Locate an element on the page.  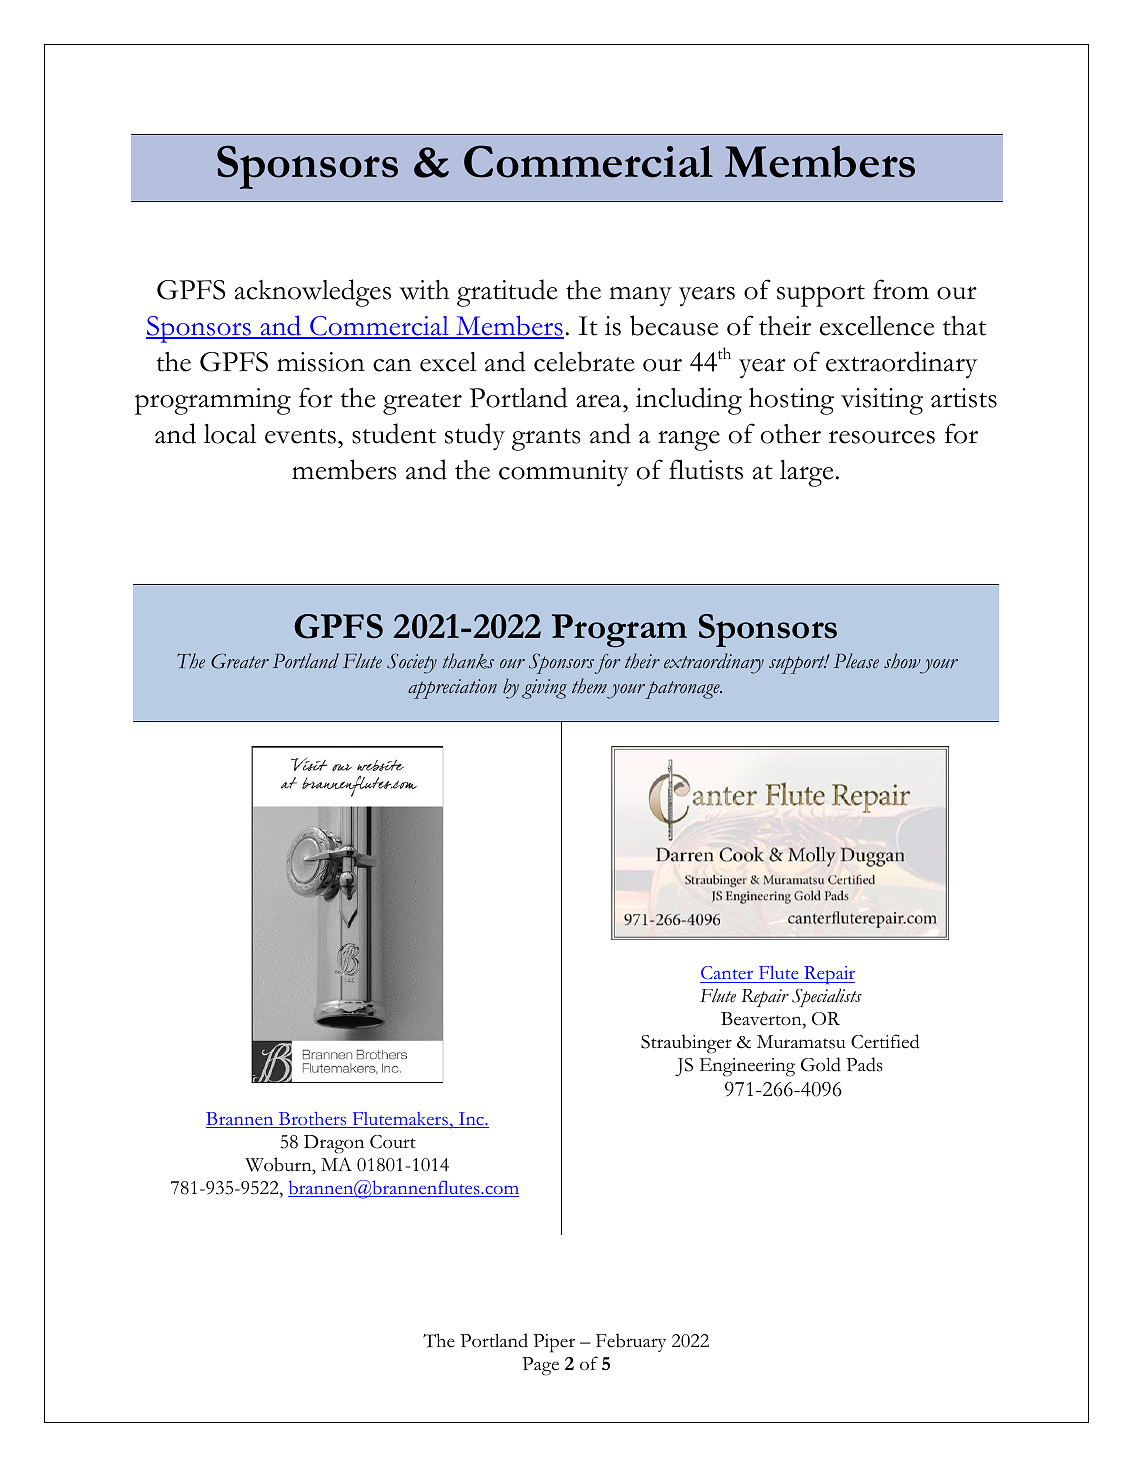
from is located at coordinates (901, 289).
